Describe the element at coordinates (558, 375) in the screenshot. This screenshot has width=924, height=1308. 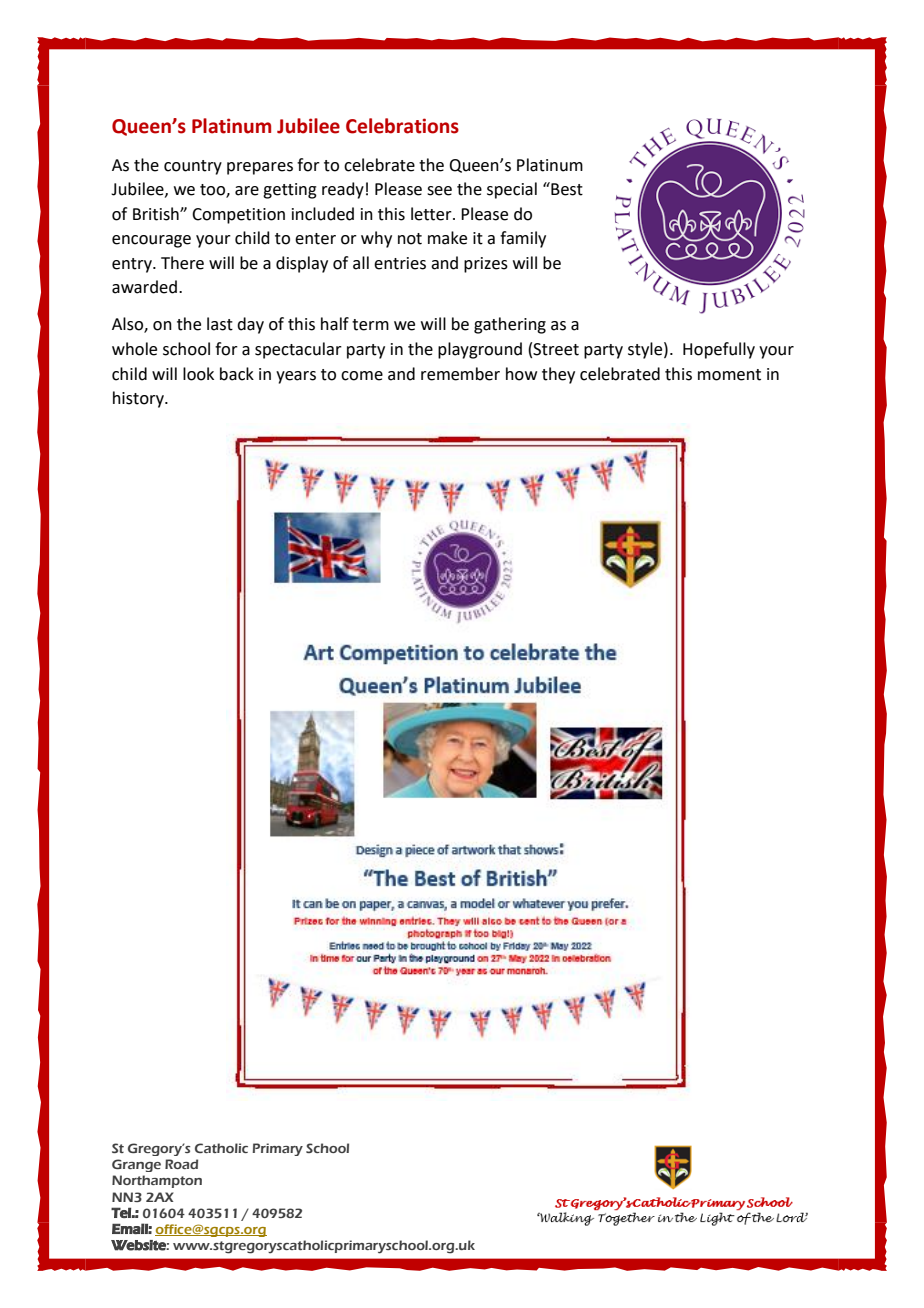
I see `they` at that location.
